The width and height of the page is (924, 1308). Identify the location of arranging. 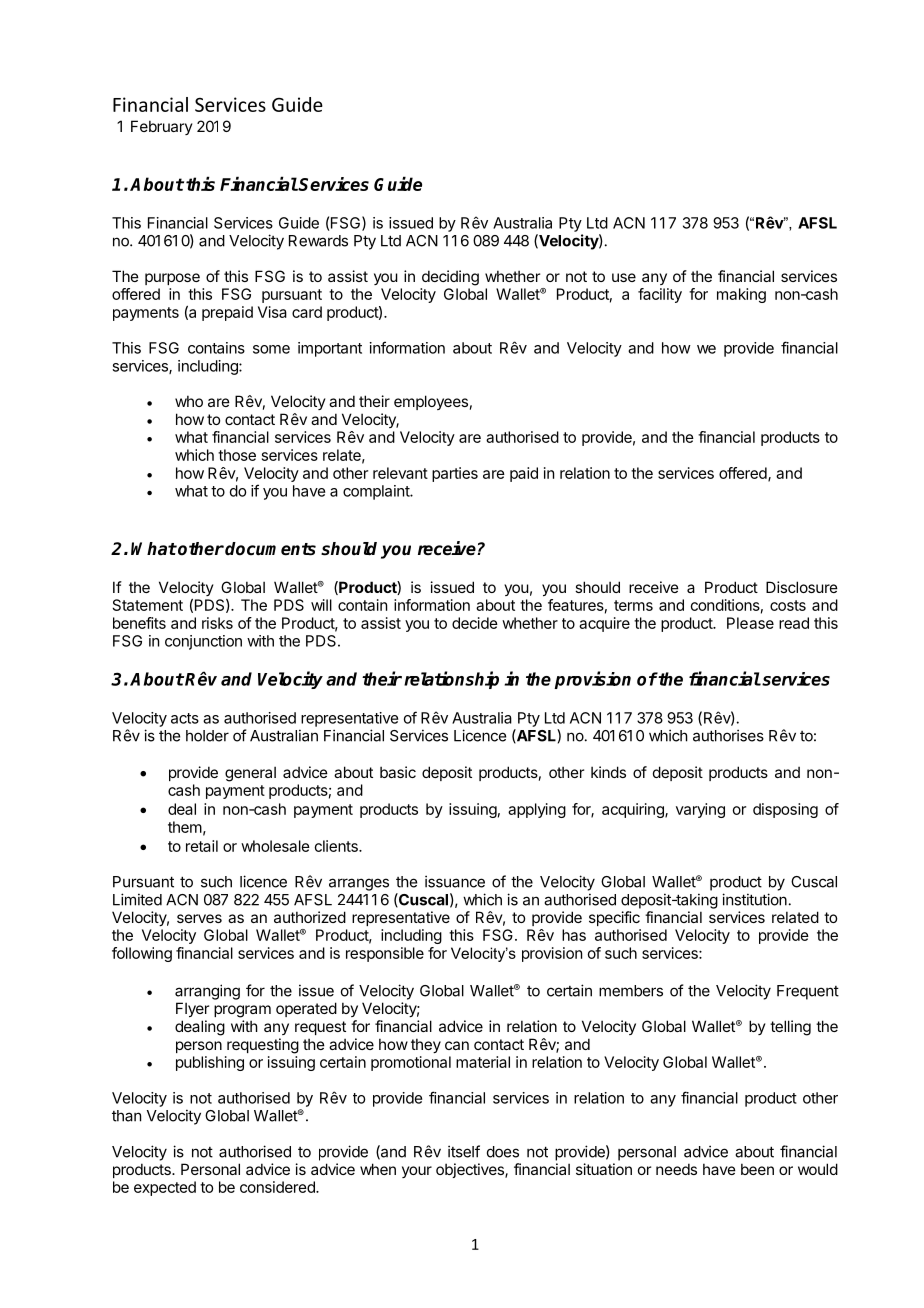
(207, 992).
